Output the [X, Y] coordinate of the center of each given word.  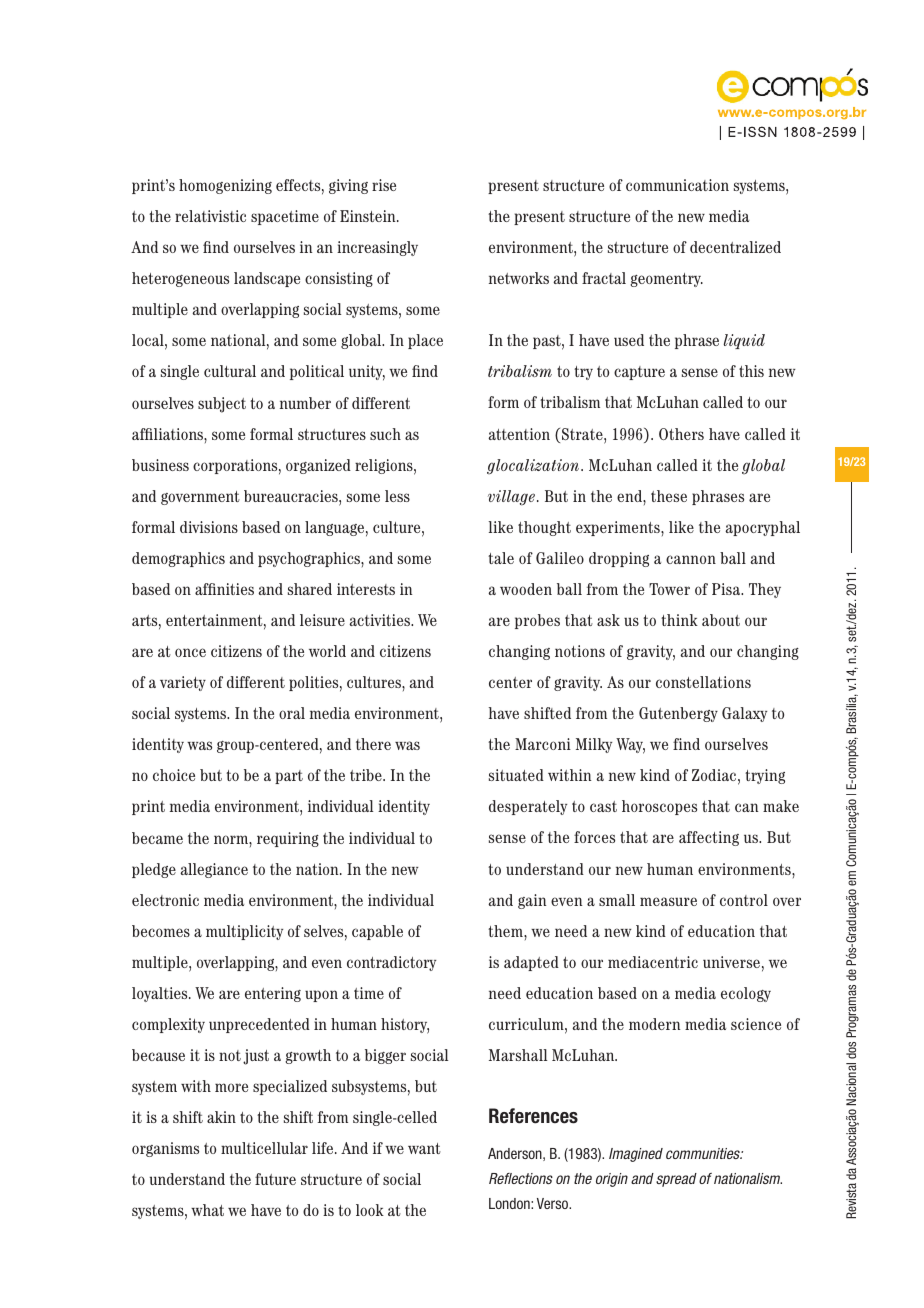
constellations [703, 682]
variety [183, 683]
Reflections [521, 1178]
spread [676, 1180]
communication [677, 185]
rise [384, 185]
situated [516, 775]
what [207, 1210]
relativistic [210, 216]
